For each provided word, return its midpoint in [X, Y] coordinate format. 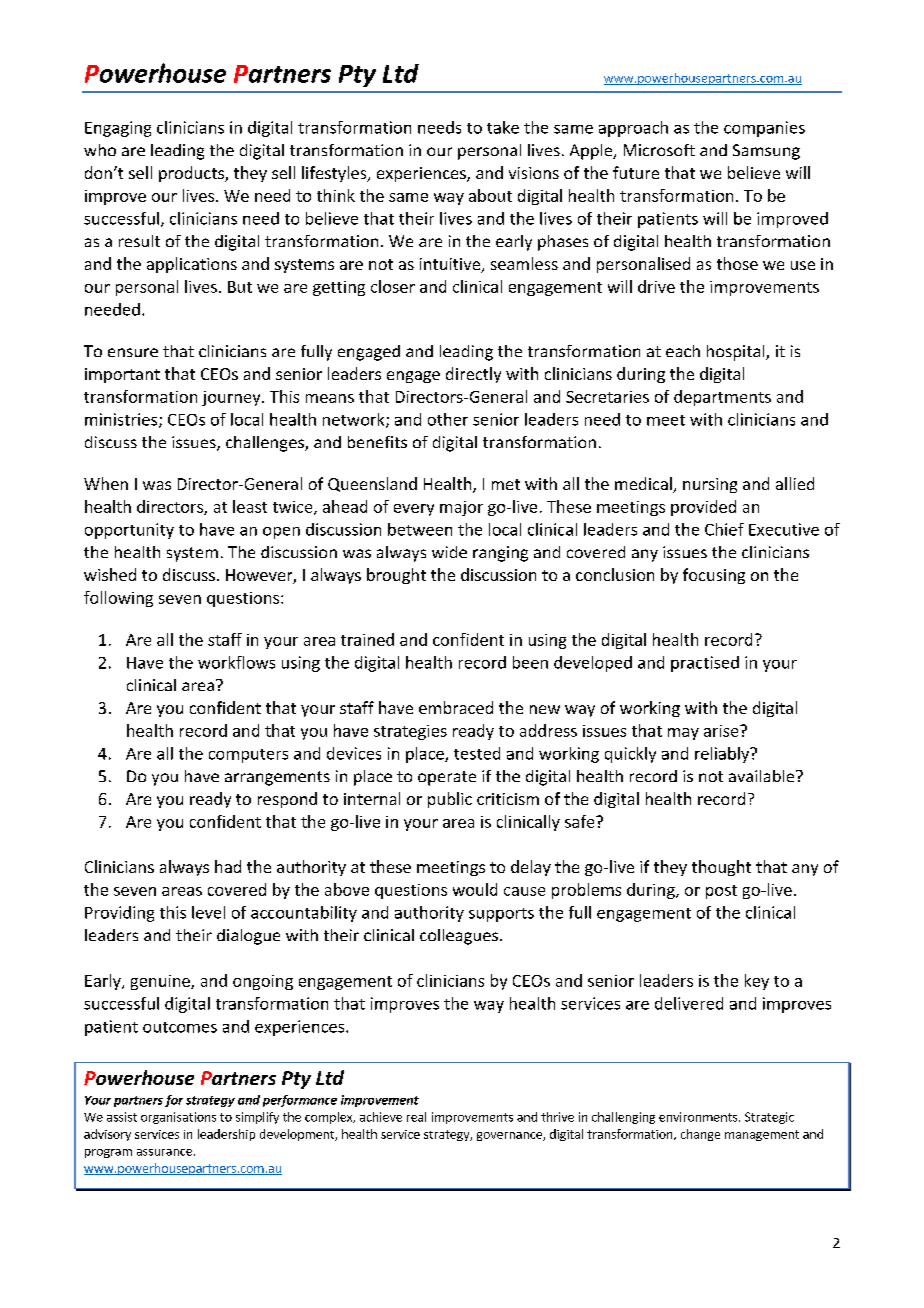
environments [699, 1117]
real [416, 1117]
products [192, 174]
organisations [178, 1118]
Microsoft [659, 150]
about [490, 195]
